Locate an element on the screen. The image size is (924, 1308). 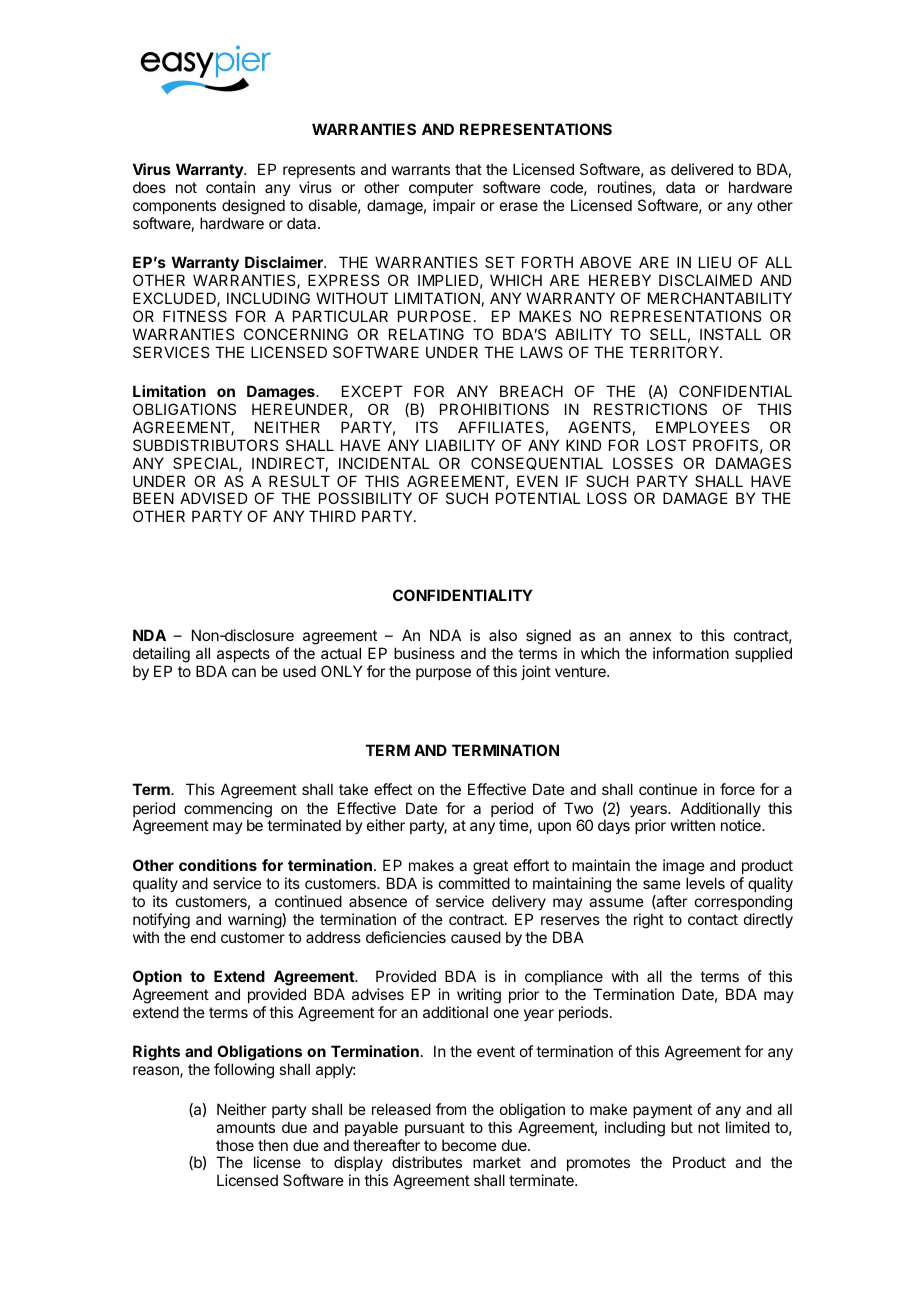
great is located at coordinates (490, 867).
